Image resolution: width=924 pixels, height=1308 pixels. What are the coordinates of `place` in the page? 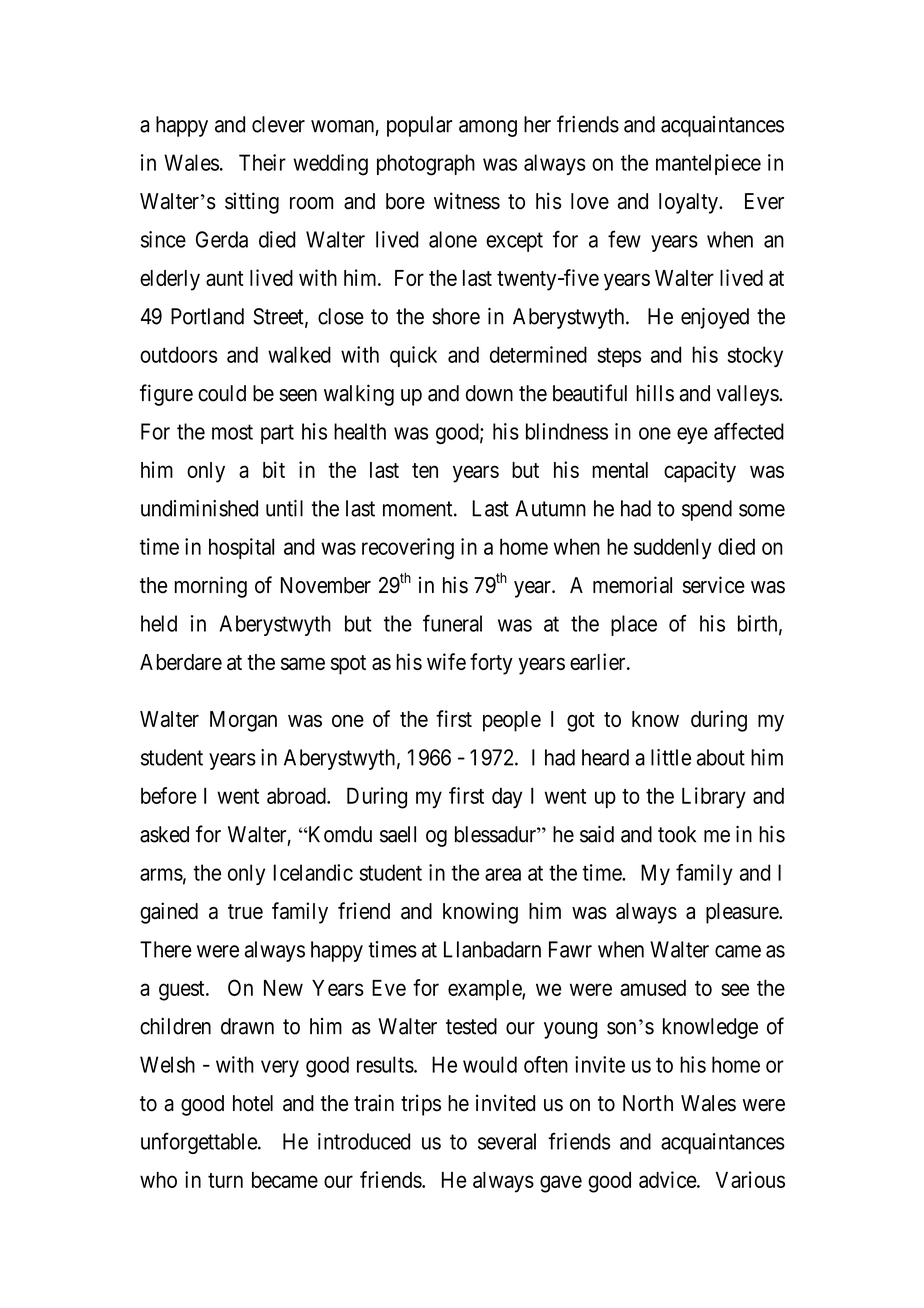 It's located at (634, 625).
